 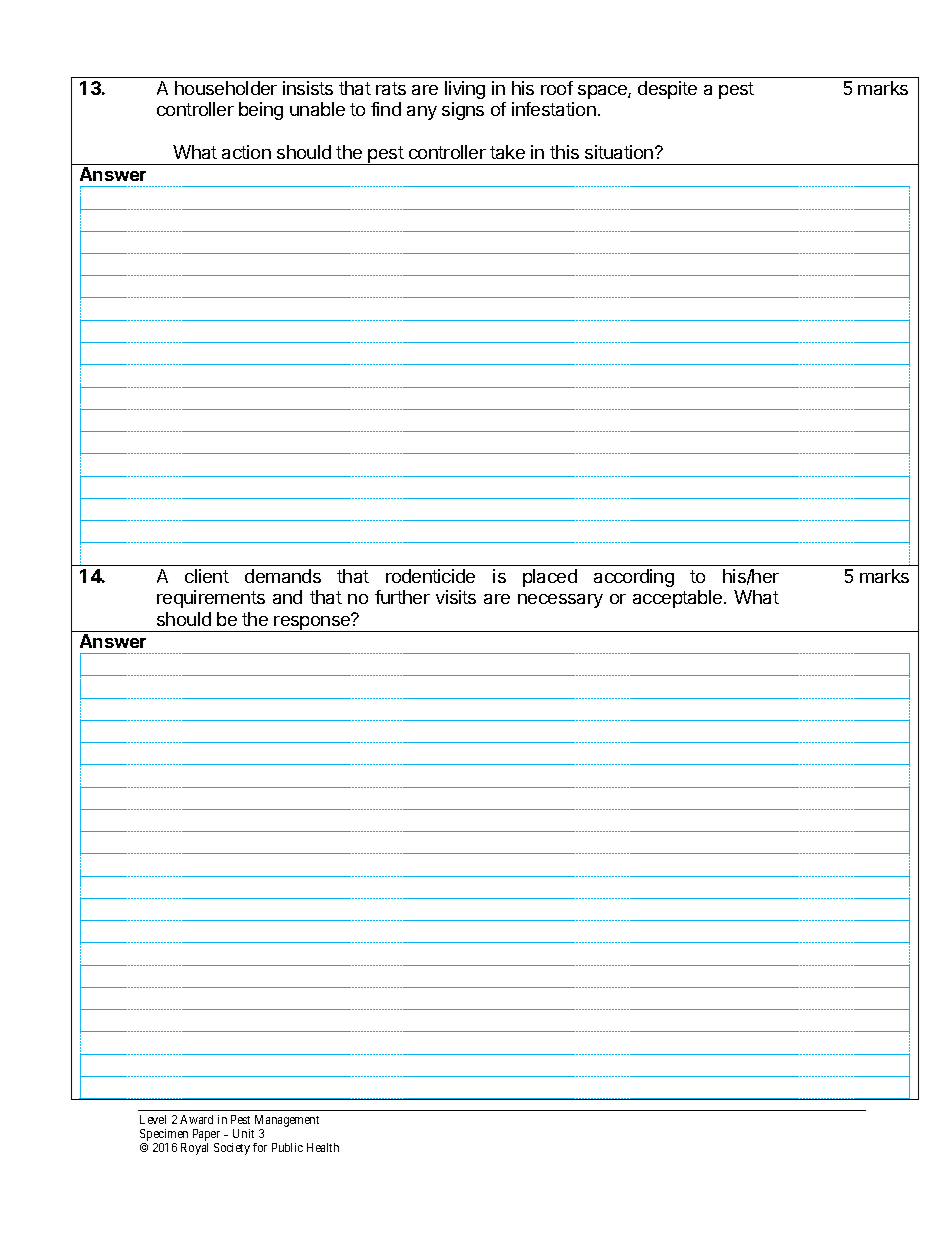 What do you see at coordinates (226, 88) in the page?
I see `householder` at bounding box center [226, 88].
